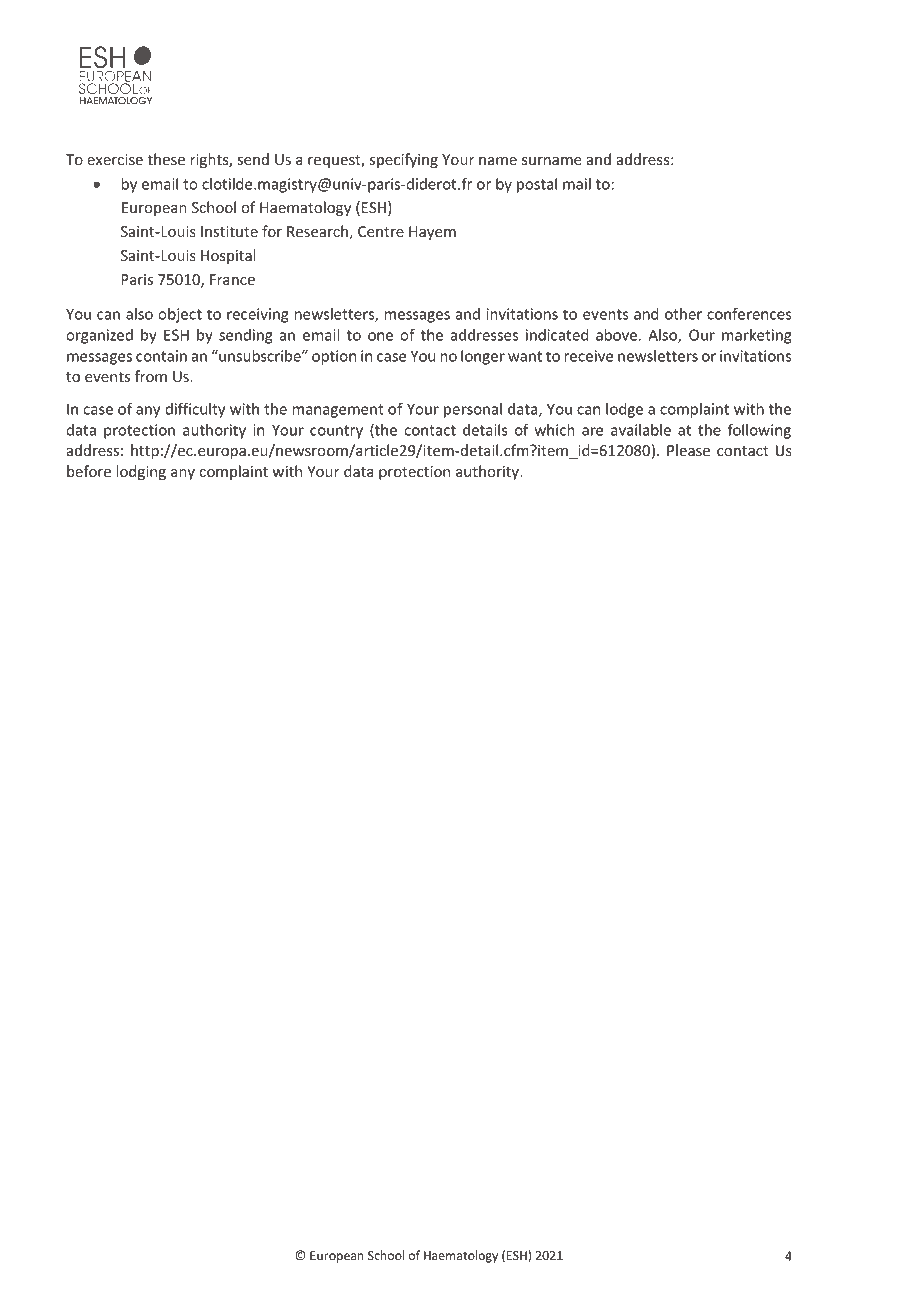 The image size is (924, 1308). What do you see at coordinates (537, 185) in the page?
I see `postal` at bounding box center [537, 185].
